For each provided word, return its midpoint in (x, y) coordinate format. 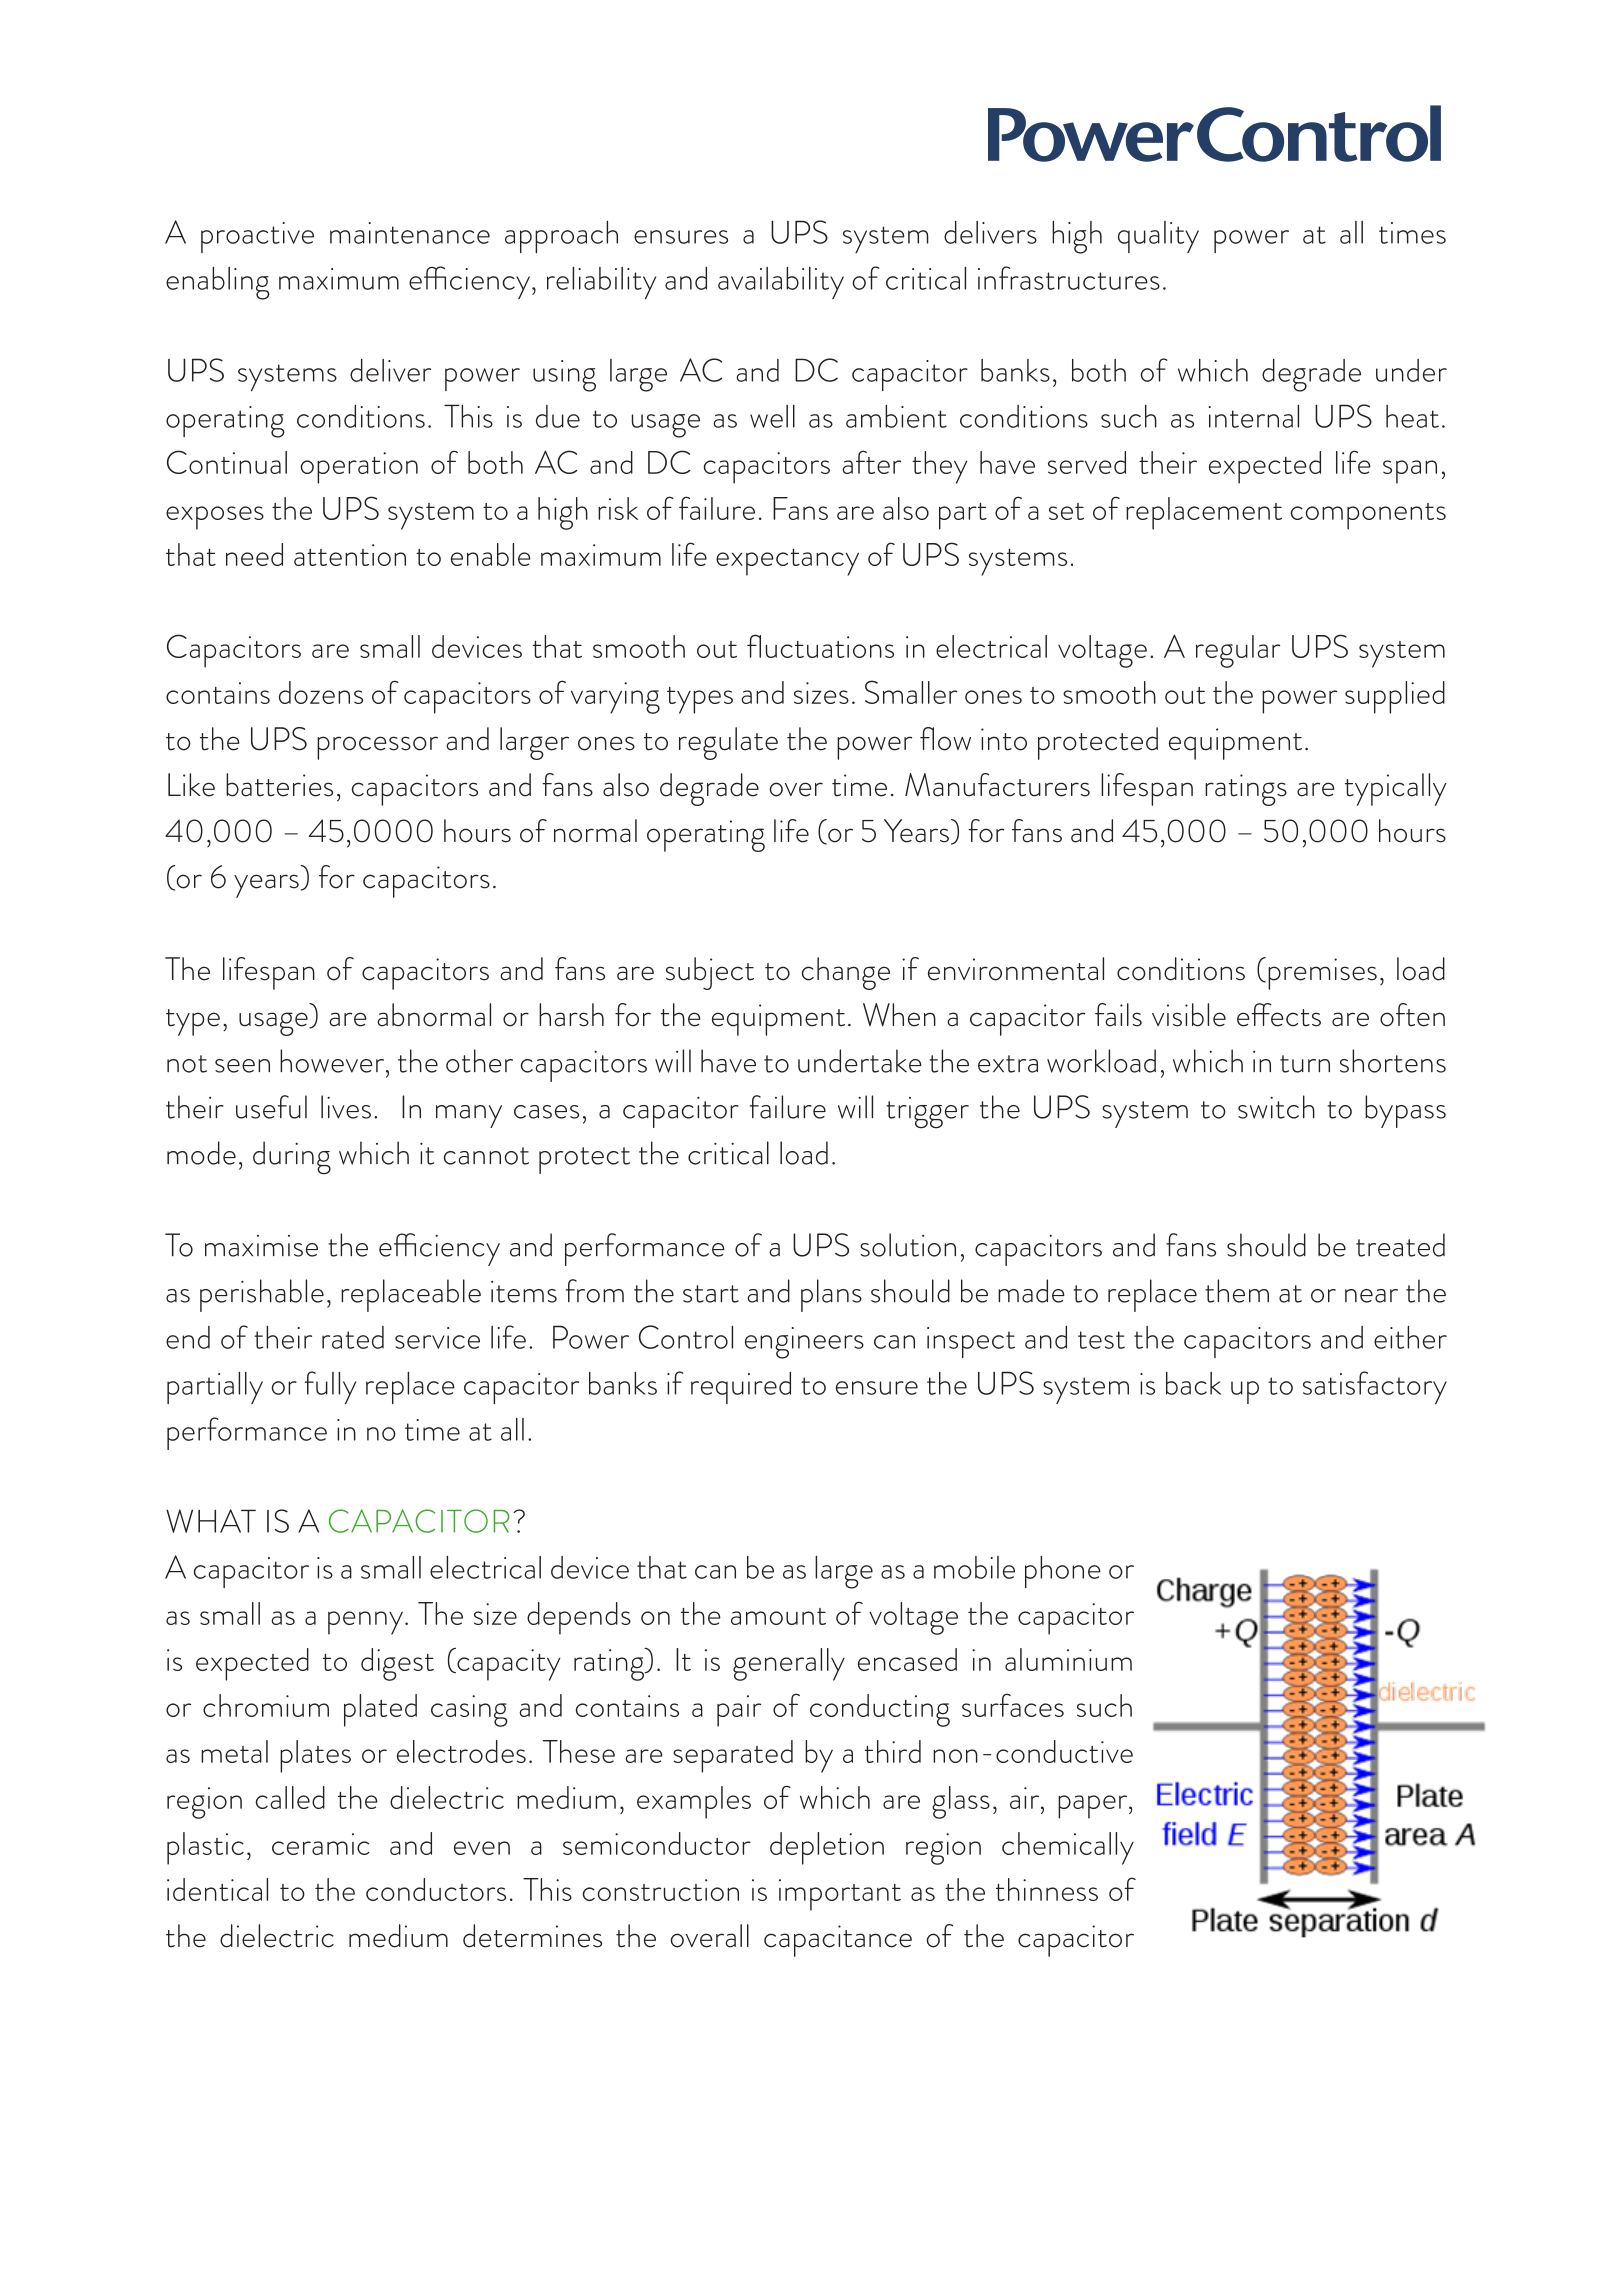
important (840, 1895)
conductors (436, 1889)
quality (1158, 237)
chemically (1068, 1848)
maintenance (410, 233)
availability (781, 283)
